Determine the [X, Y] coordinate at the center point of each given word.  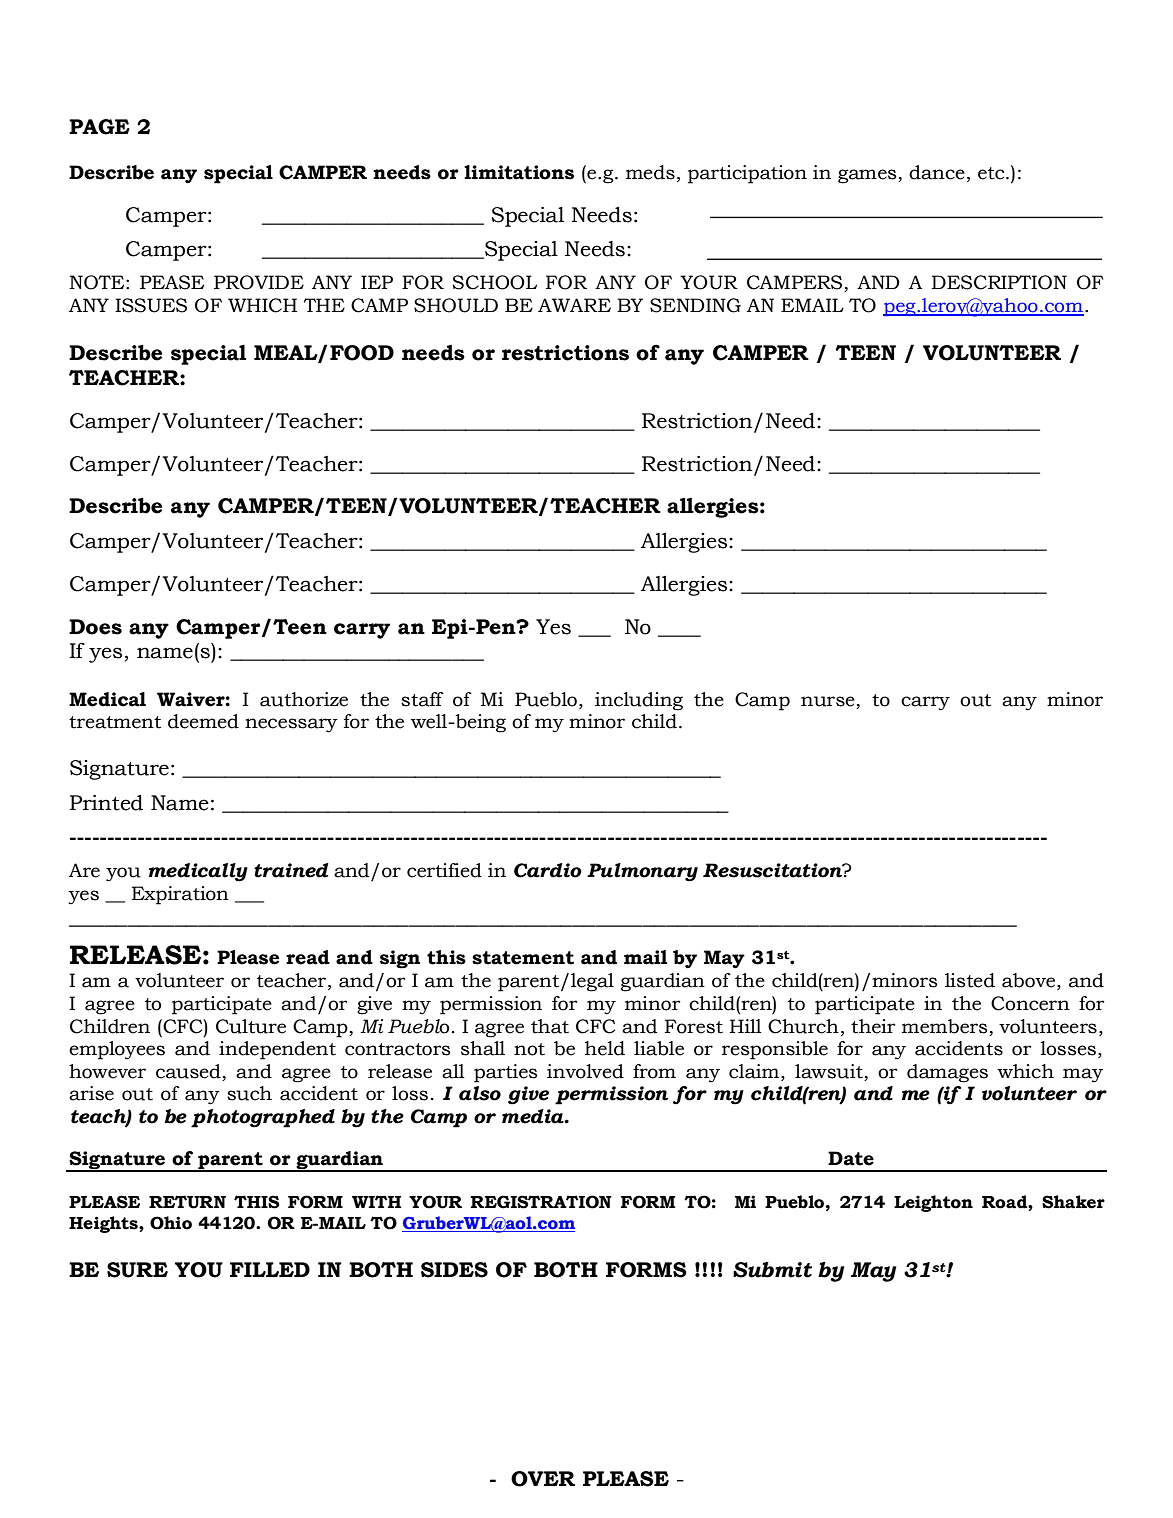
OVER [543, 1479]
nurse [829, 702]
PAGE [99, 127]
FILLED [270, 1269]
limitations [519, 172]
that [550, 1026]
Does [95, 627]
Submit [772, 1270]
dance [937, 172]
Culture [251, 1026]
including [639, 701]
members [945, 1026]
